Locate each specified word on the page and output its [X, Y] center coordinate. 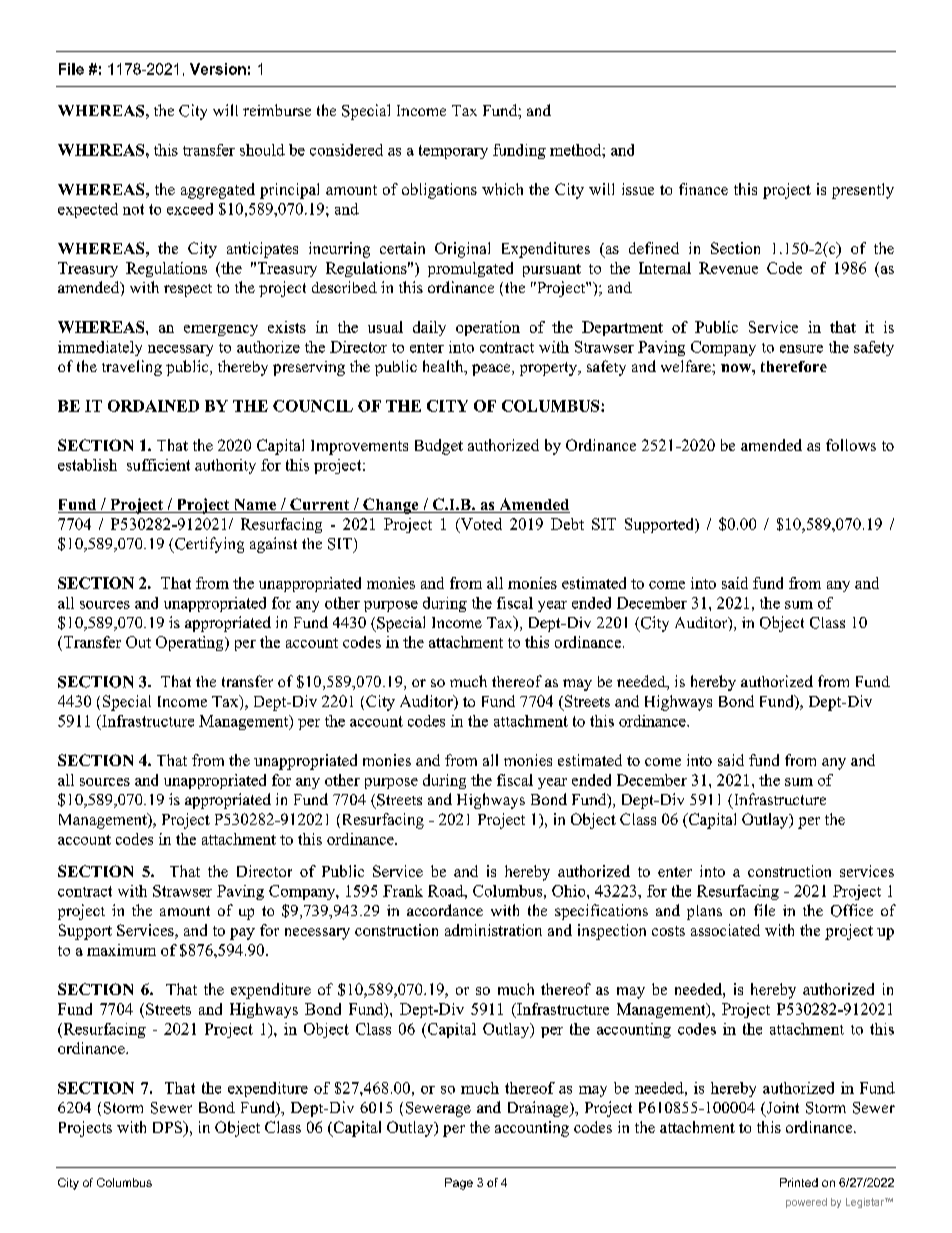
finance [703, 189]
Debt [567, 524]
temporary [453, 152]
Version [218, 69]
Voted [480, 525]
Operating [191, 643]
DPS [168, 1127]
